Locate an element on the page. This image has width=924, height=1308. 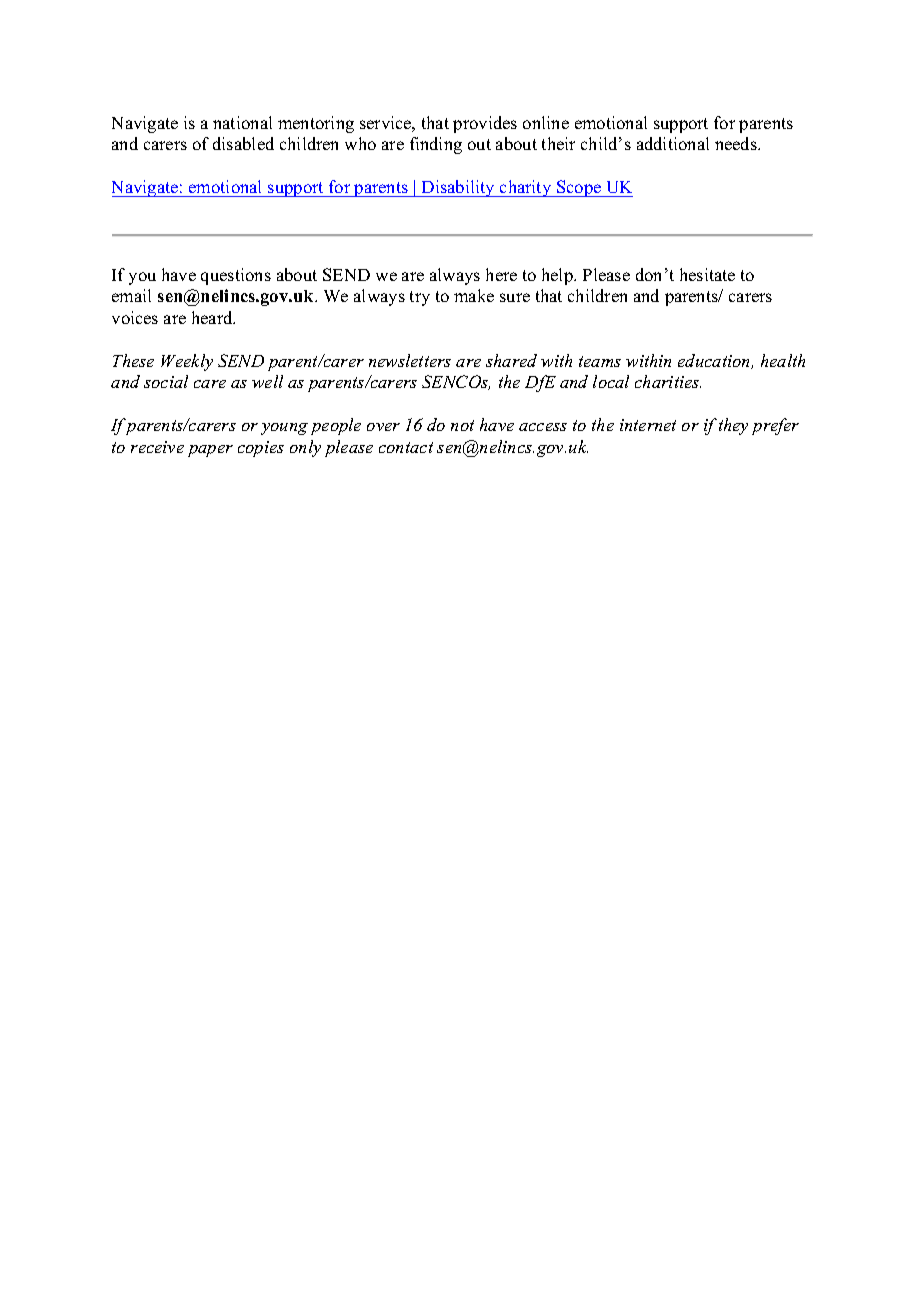
paper is located at coordinates (210, 451).
